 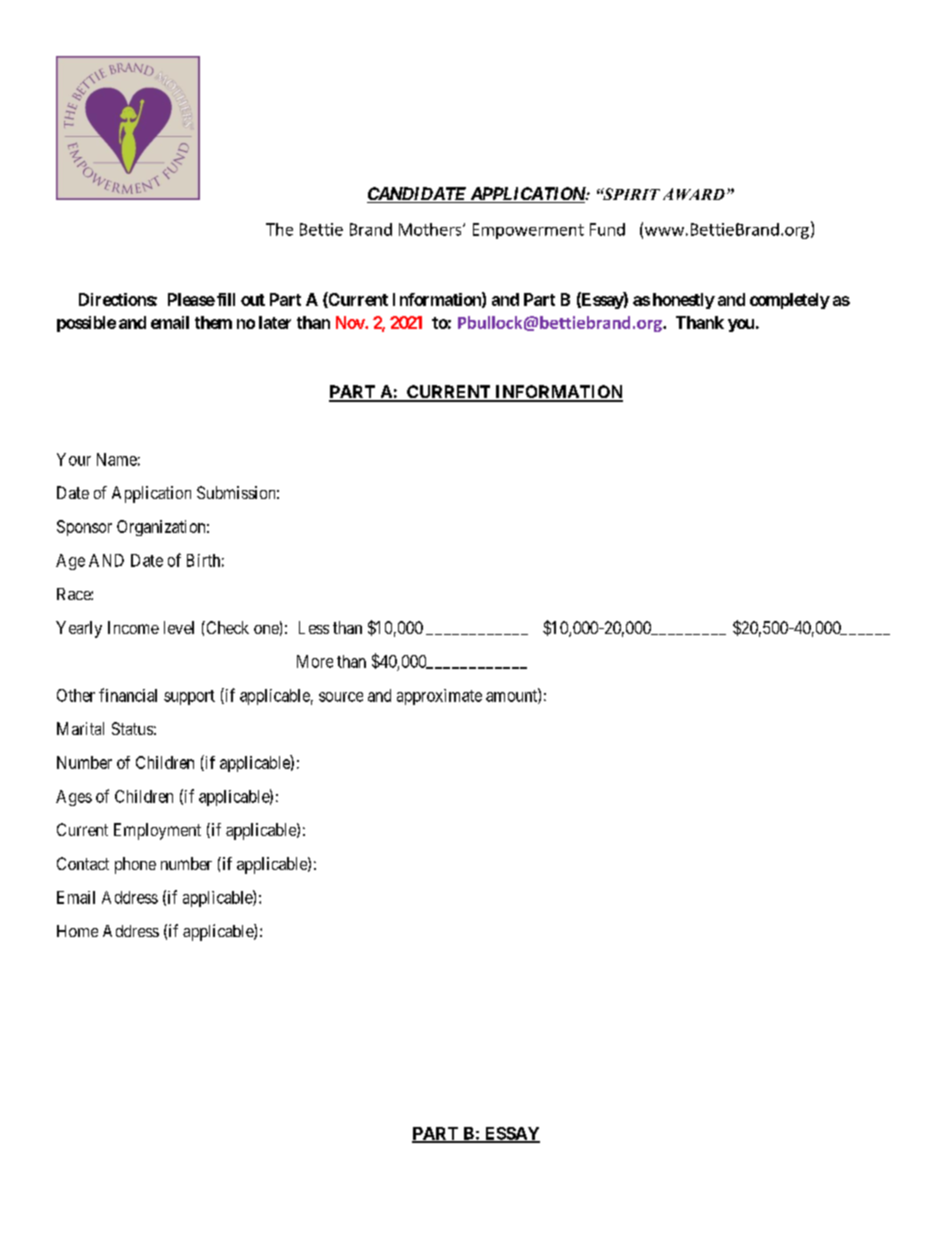 What do you see at coordinates (84, 528) in the image?
I see `Sponsor` at bounding box center [84, 528].
